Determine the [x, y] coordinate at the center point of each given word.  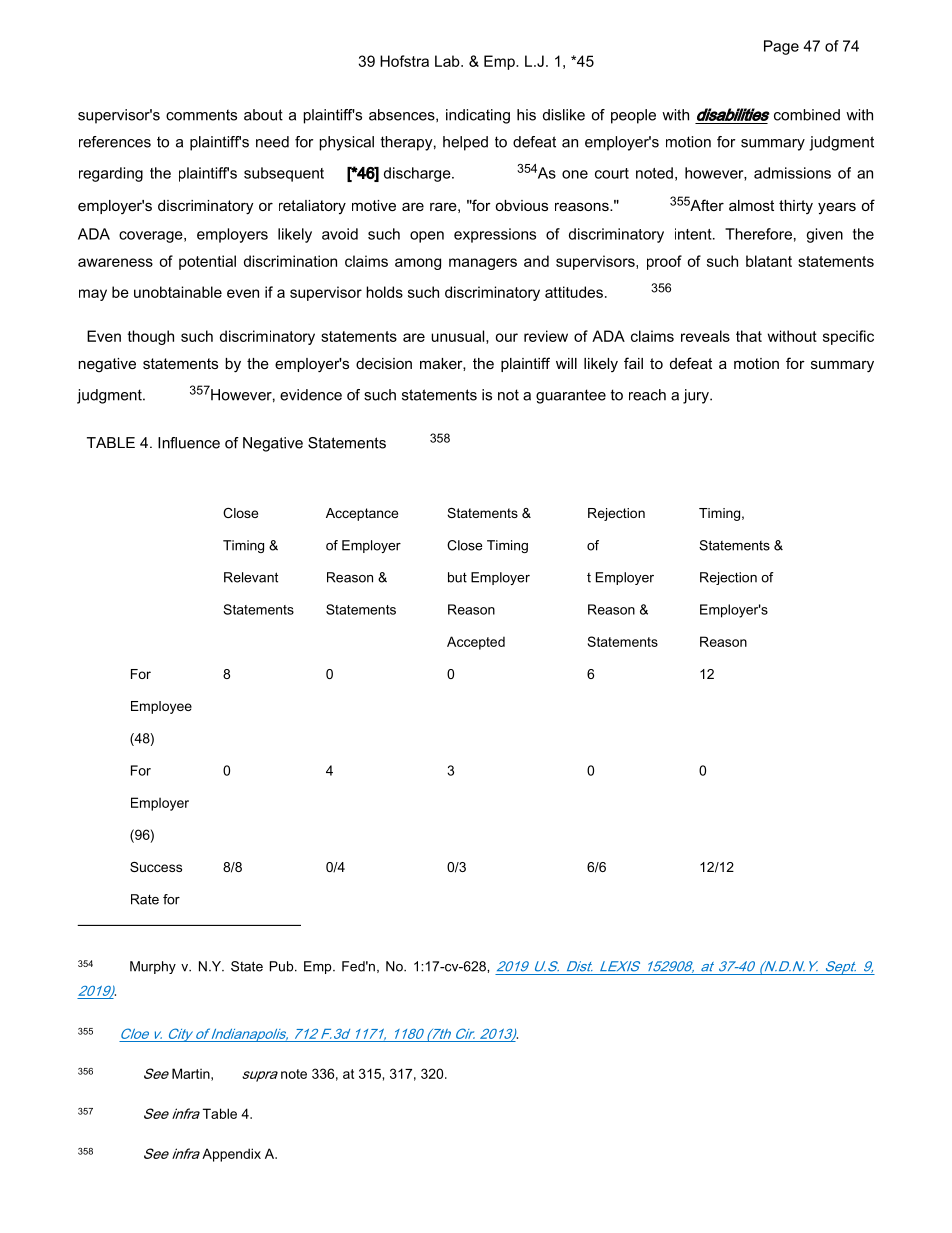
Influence [189, 443]
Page [781, 47]
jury [697, 396]
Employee [161, 707]
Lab [448, 61]
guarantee [571, 396]
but [457, 577]
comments [201, 115]
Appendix [231, 1155]
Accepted [476, 643]
